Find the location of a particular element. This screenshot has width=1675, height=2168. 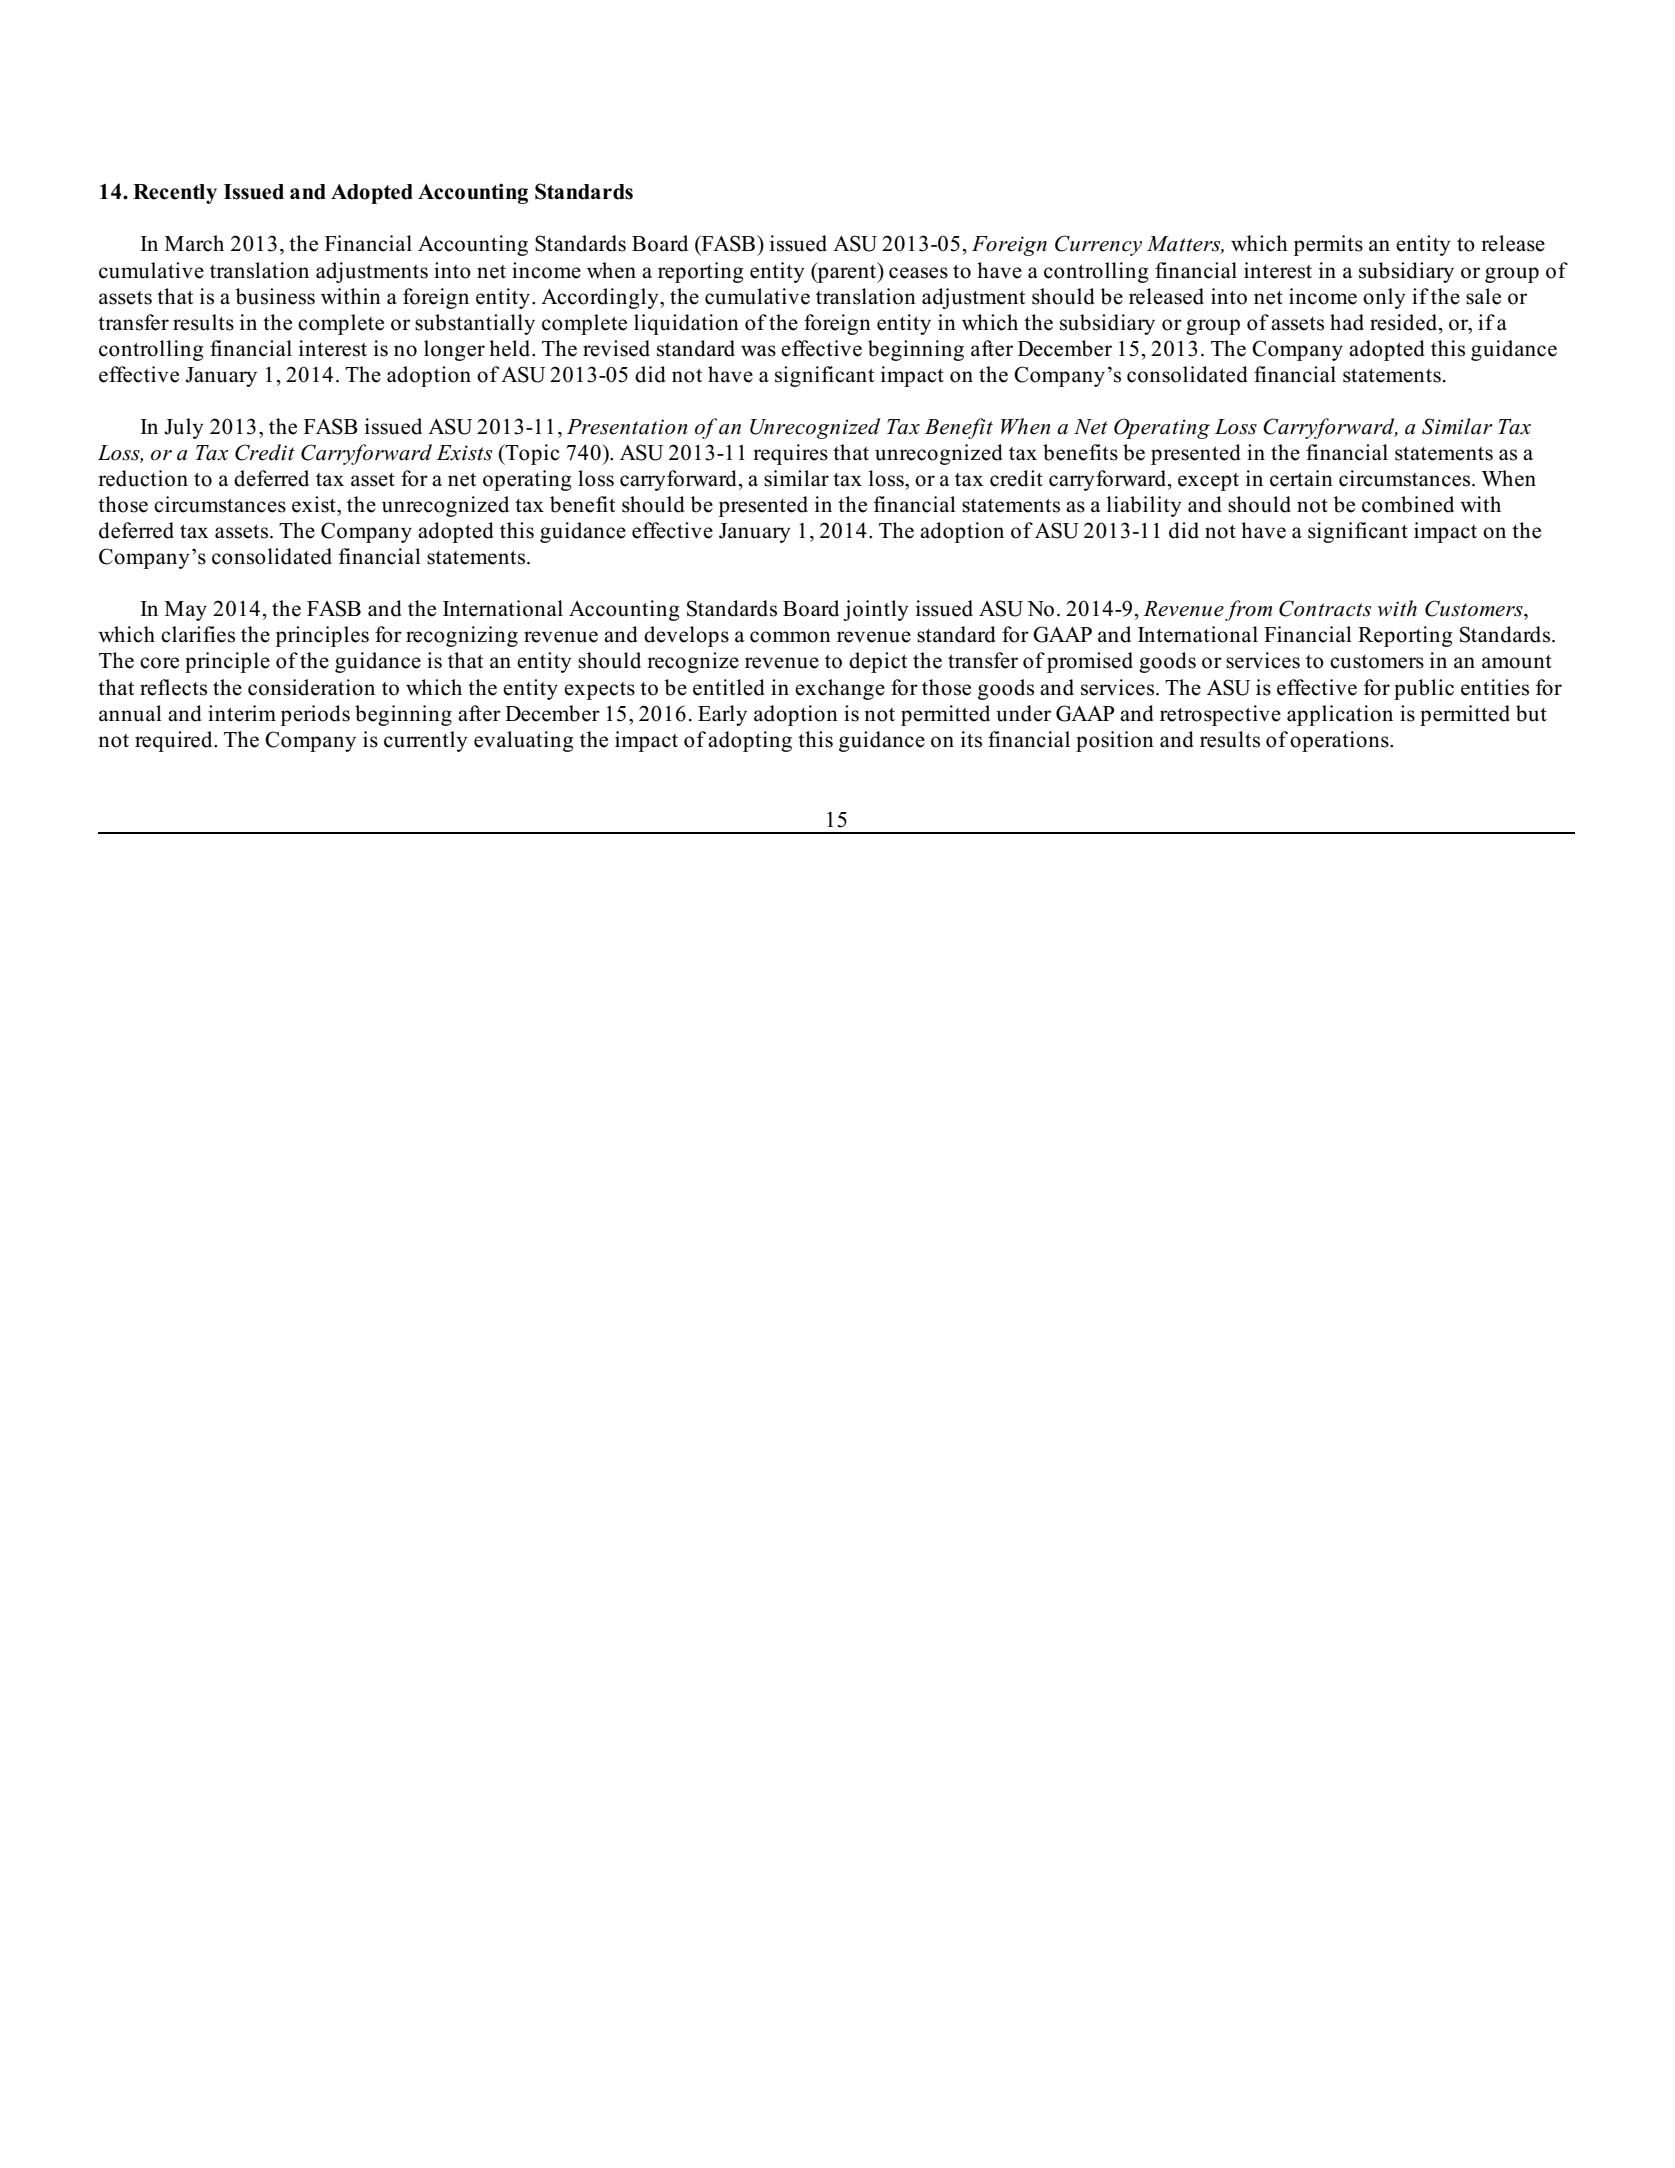

was is located at coordinates (758, 351).
